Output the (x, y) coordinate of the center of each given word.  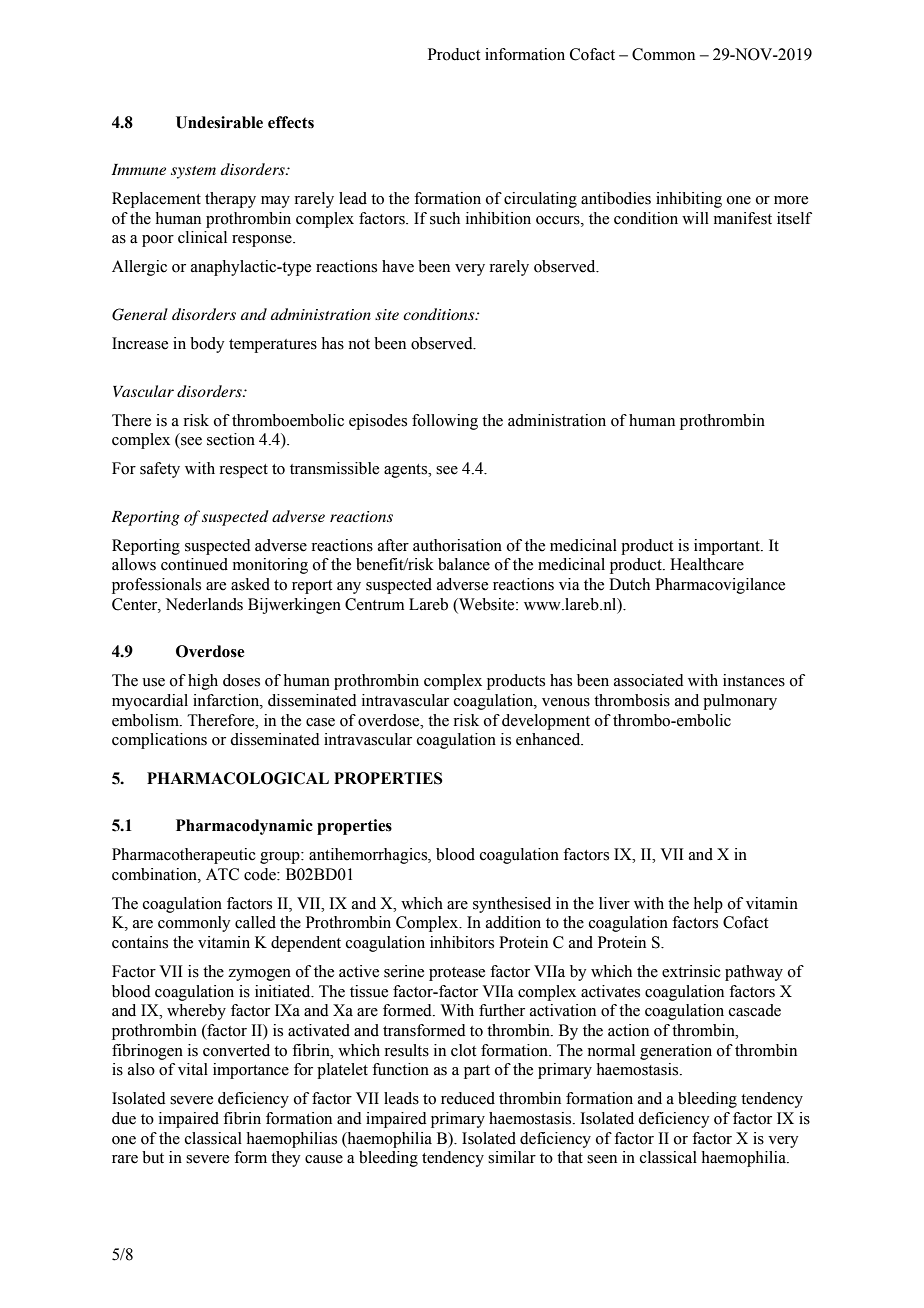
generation (676, 1052)
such (445, 218)
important (728, 547)
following (445, 422)
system (193, 172)
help (708, 905)
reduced (468, 1098)
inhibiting (689, 200)
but (153, 1157)
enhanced (549, 739)
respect (243, 471)
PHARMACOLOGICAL (238, 778)
